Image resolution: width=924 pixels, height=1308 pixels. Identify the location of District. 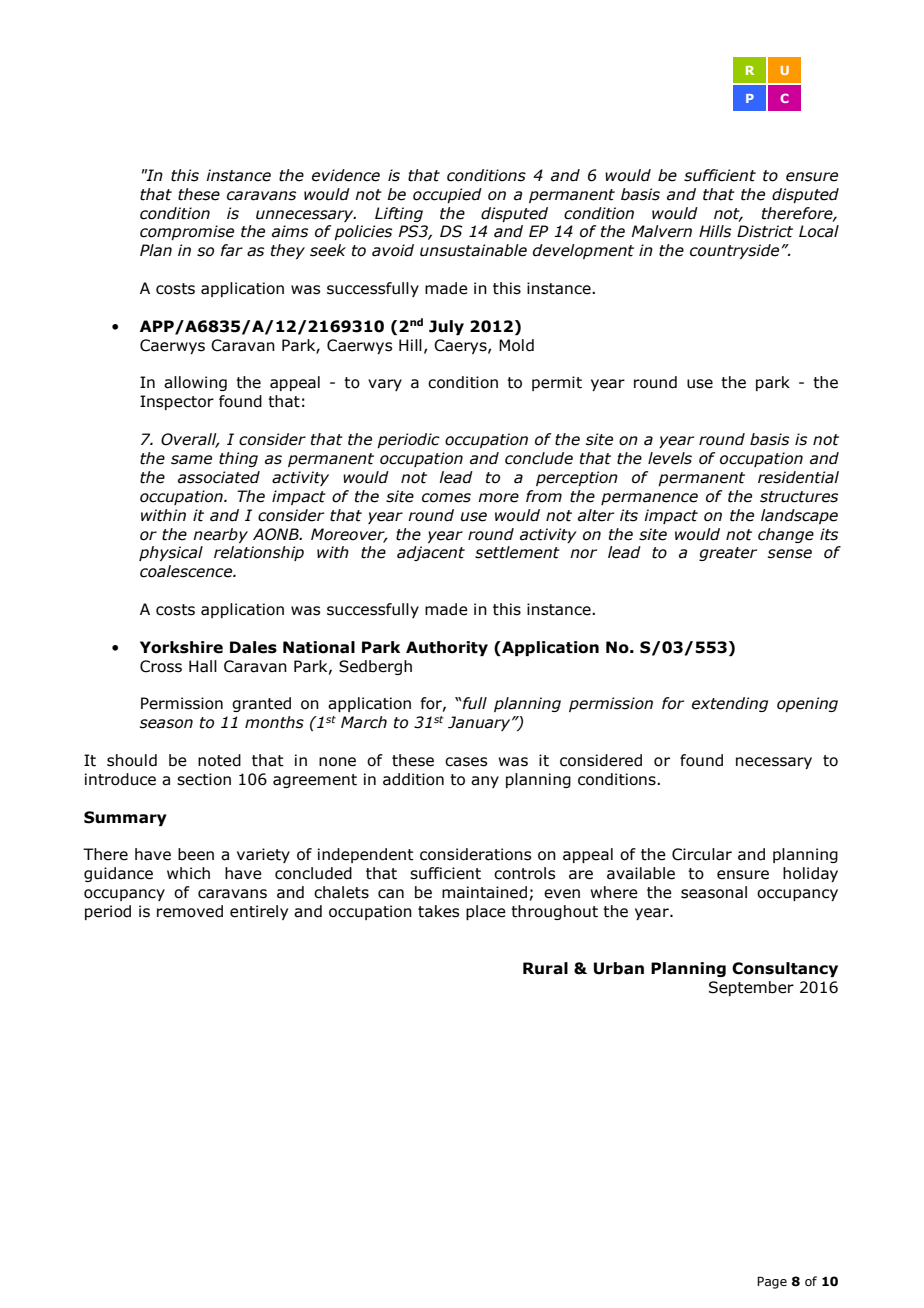
(765, 231).
